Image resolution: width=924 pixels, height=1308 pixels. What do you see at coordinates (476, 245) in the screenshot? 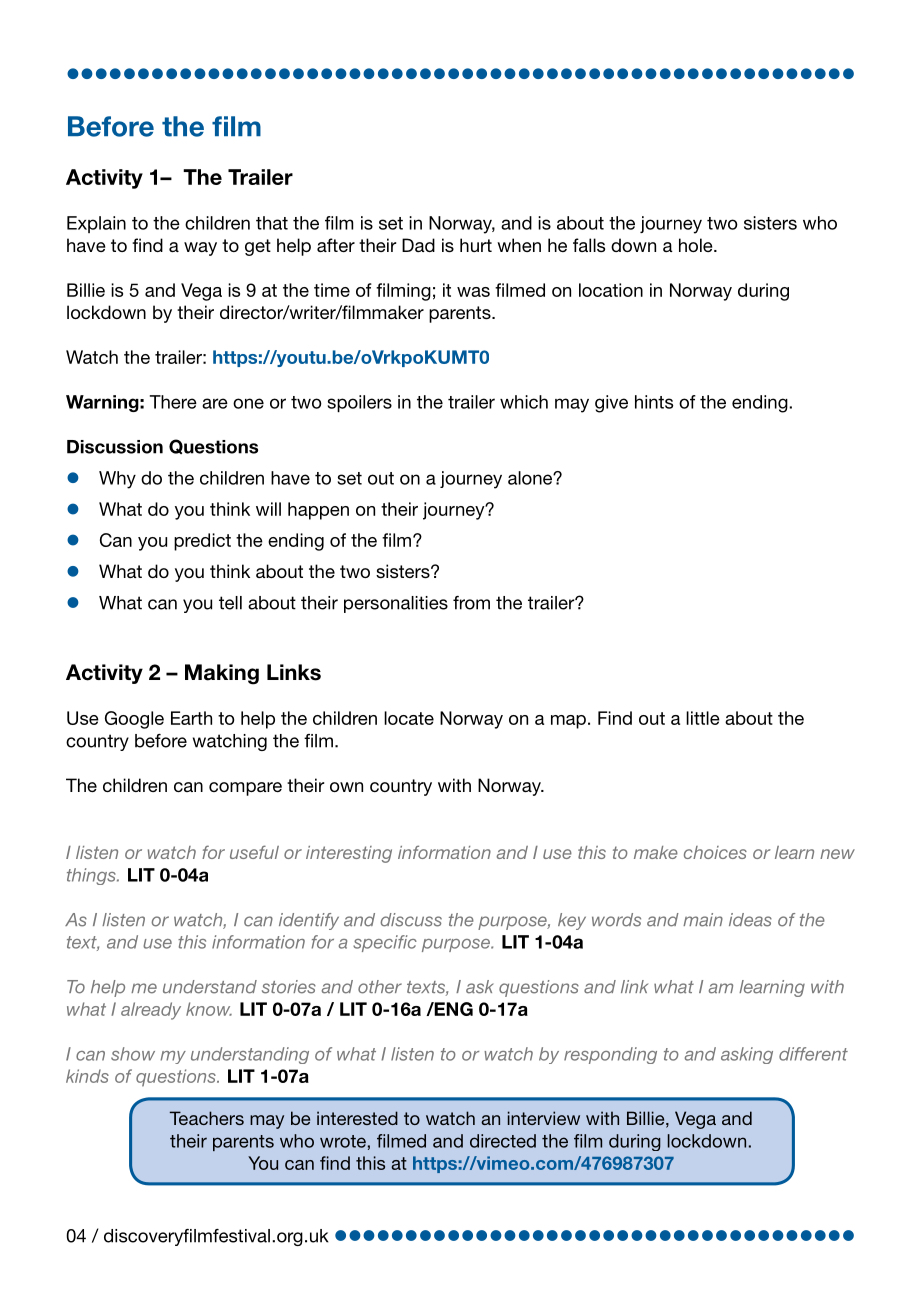
I see `hurt` at bounding box center [476, 245].
